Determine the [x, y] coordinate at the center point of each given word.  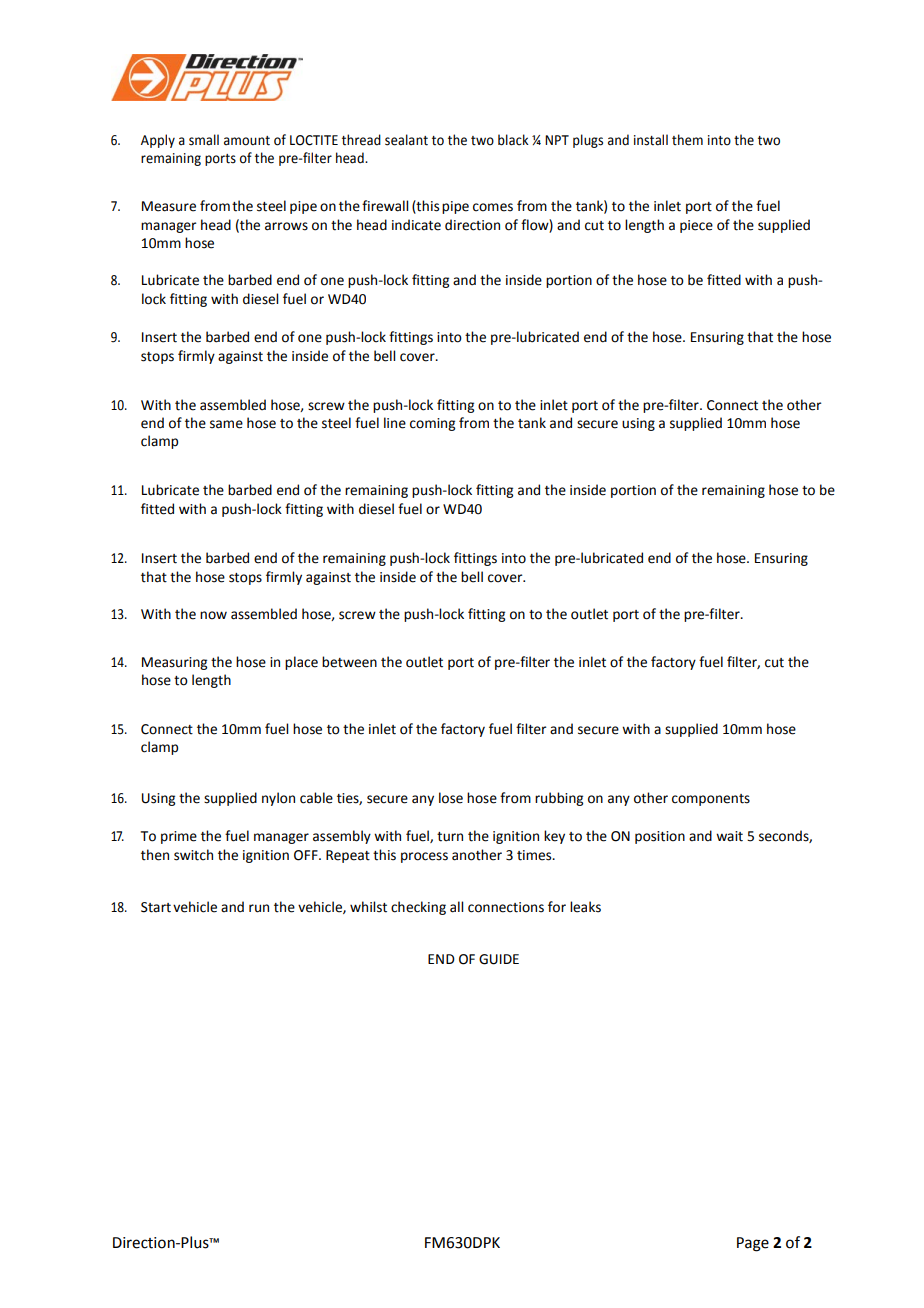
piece [696, 226]
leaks [585, 907]
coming [432, 424]
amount [247, 141]
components [711, 800]
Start [156, 907]
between [349, 662]
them [687, 140]
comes [493, 207]
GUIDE [499, 959]
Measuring [174, 663]
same [226, 424]
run [259, 908]
